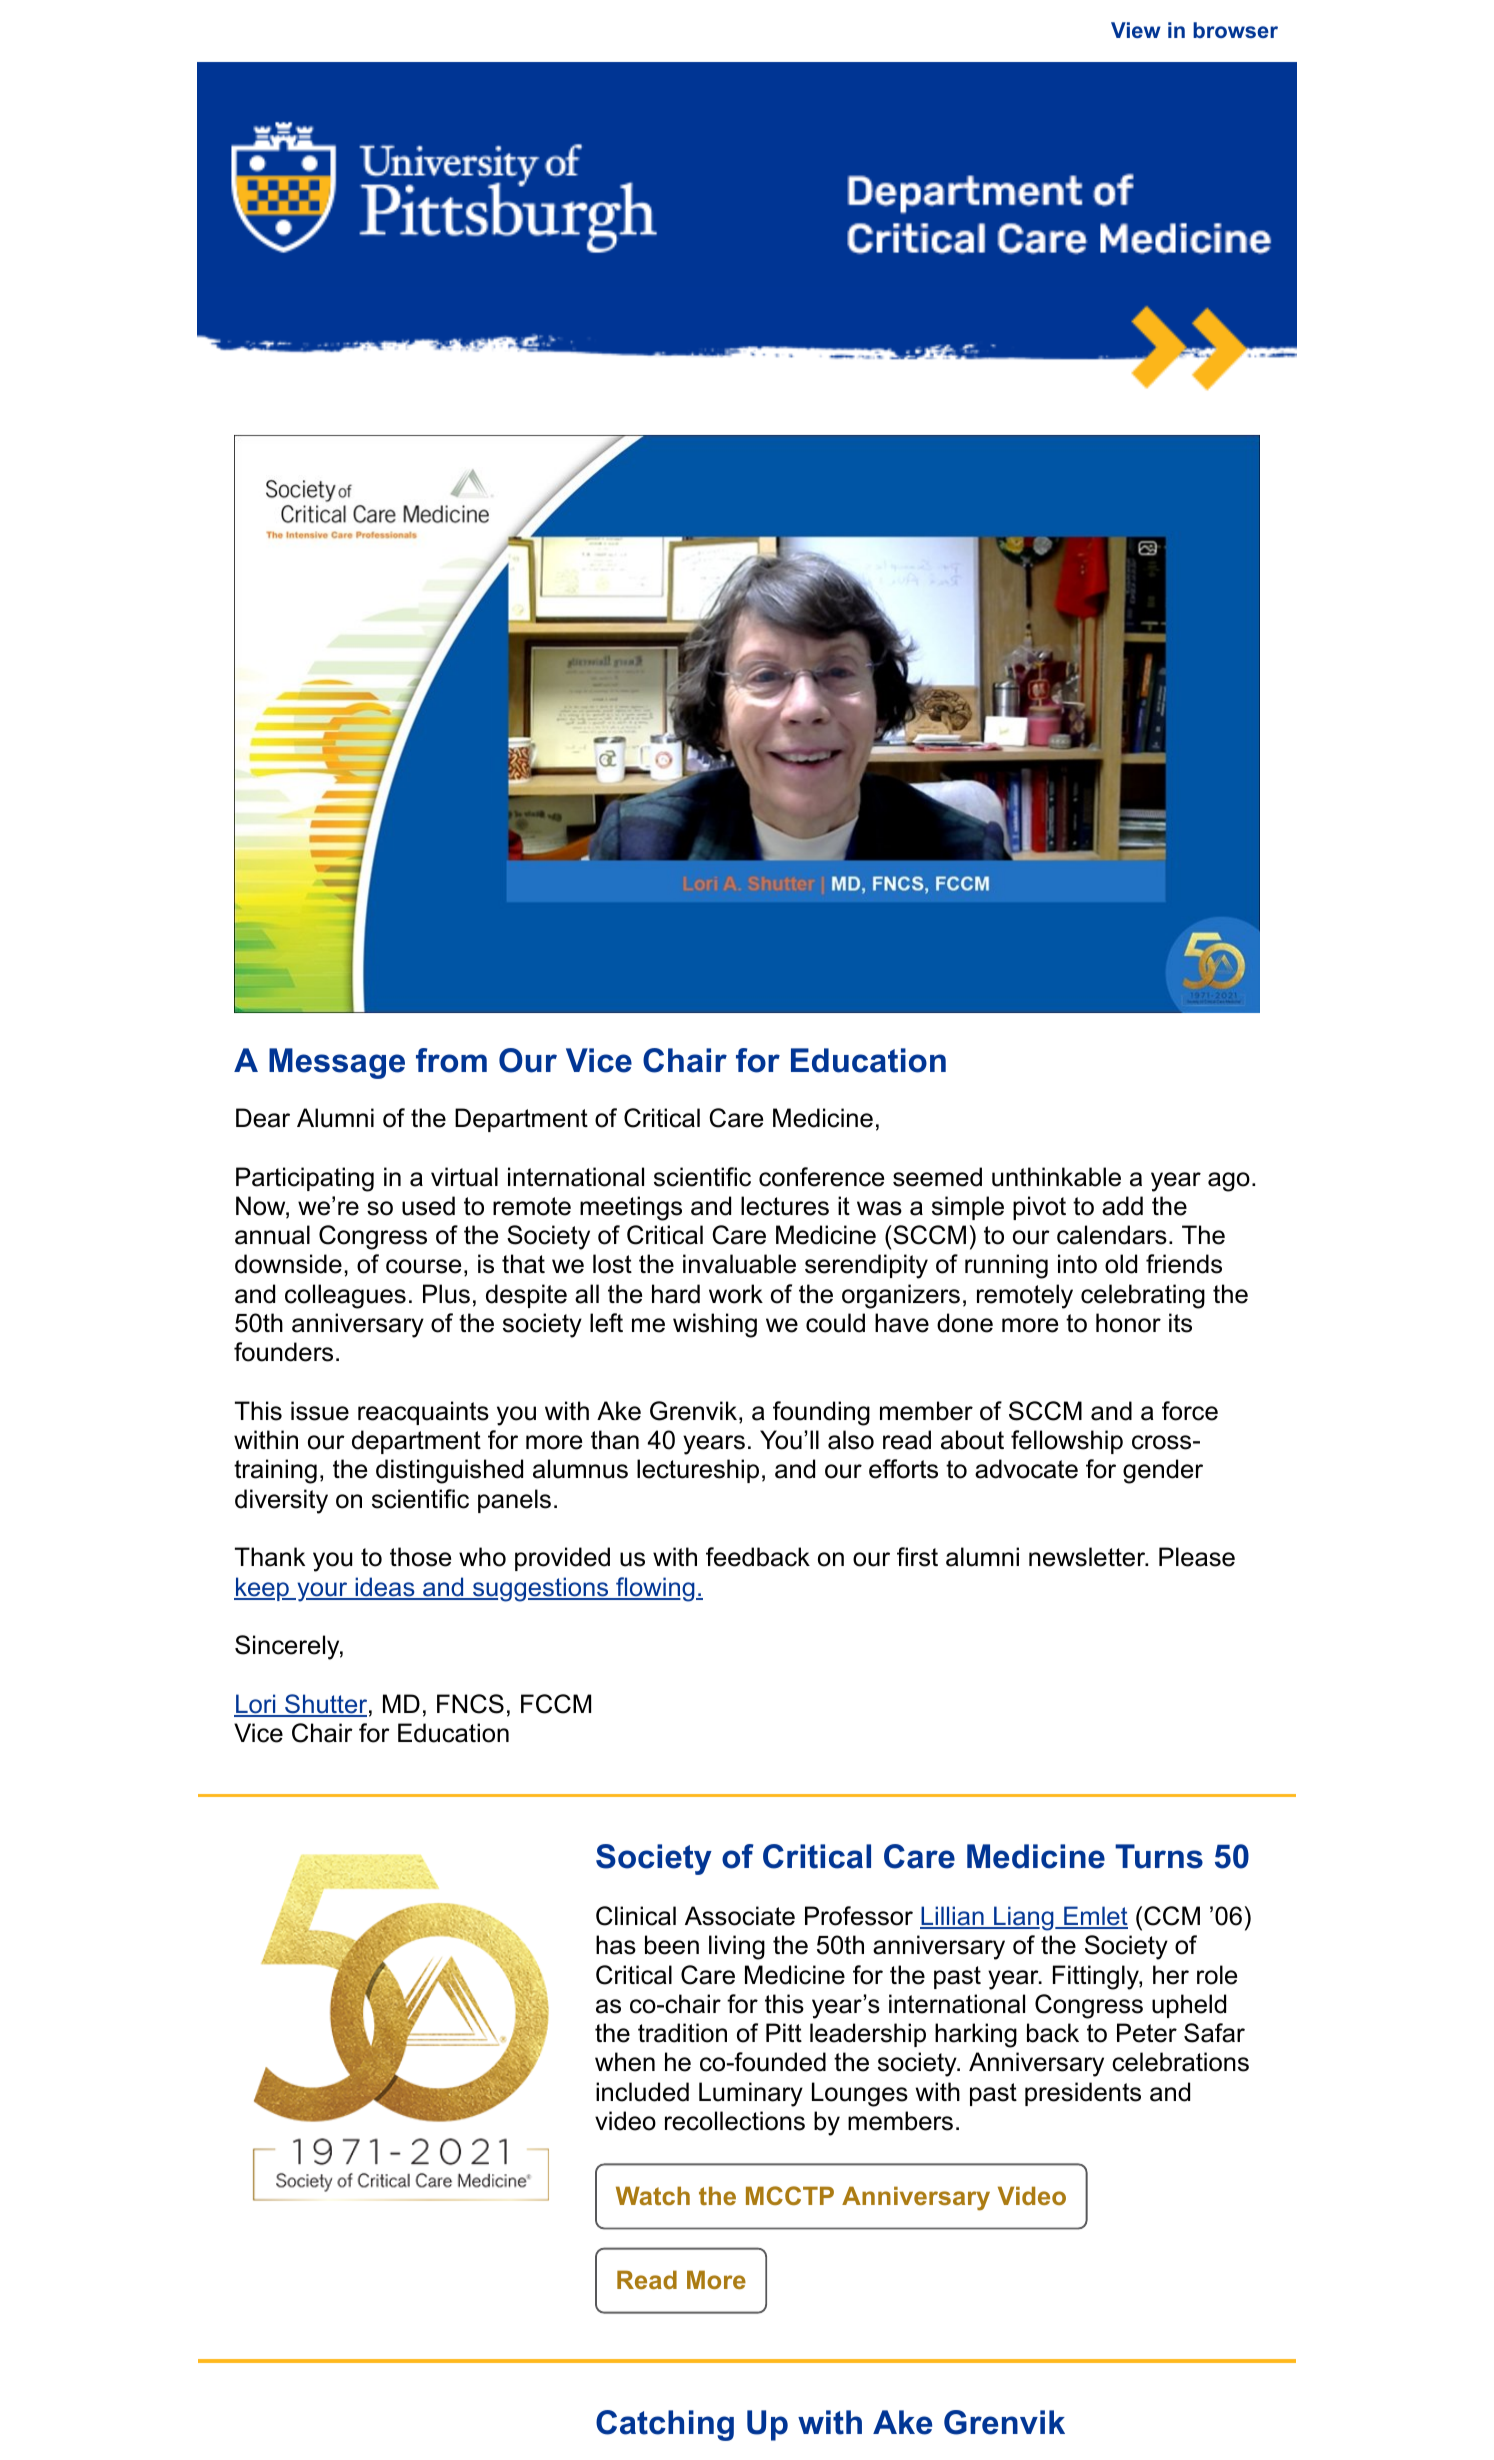 Image resolution: width=1494 pixels, height=2460 pixels. I want to click on ideas, so click(385, 1588).
